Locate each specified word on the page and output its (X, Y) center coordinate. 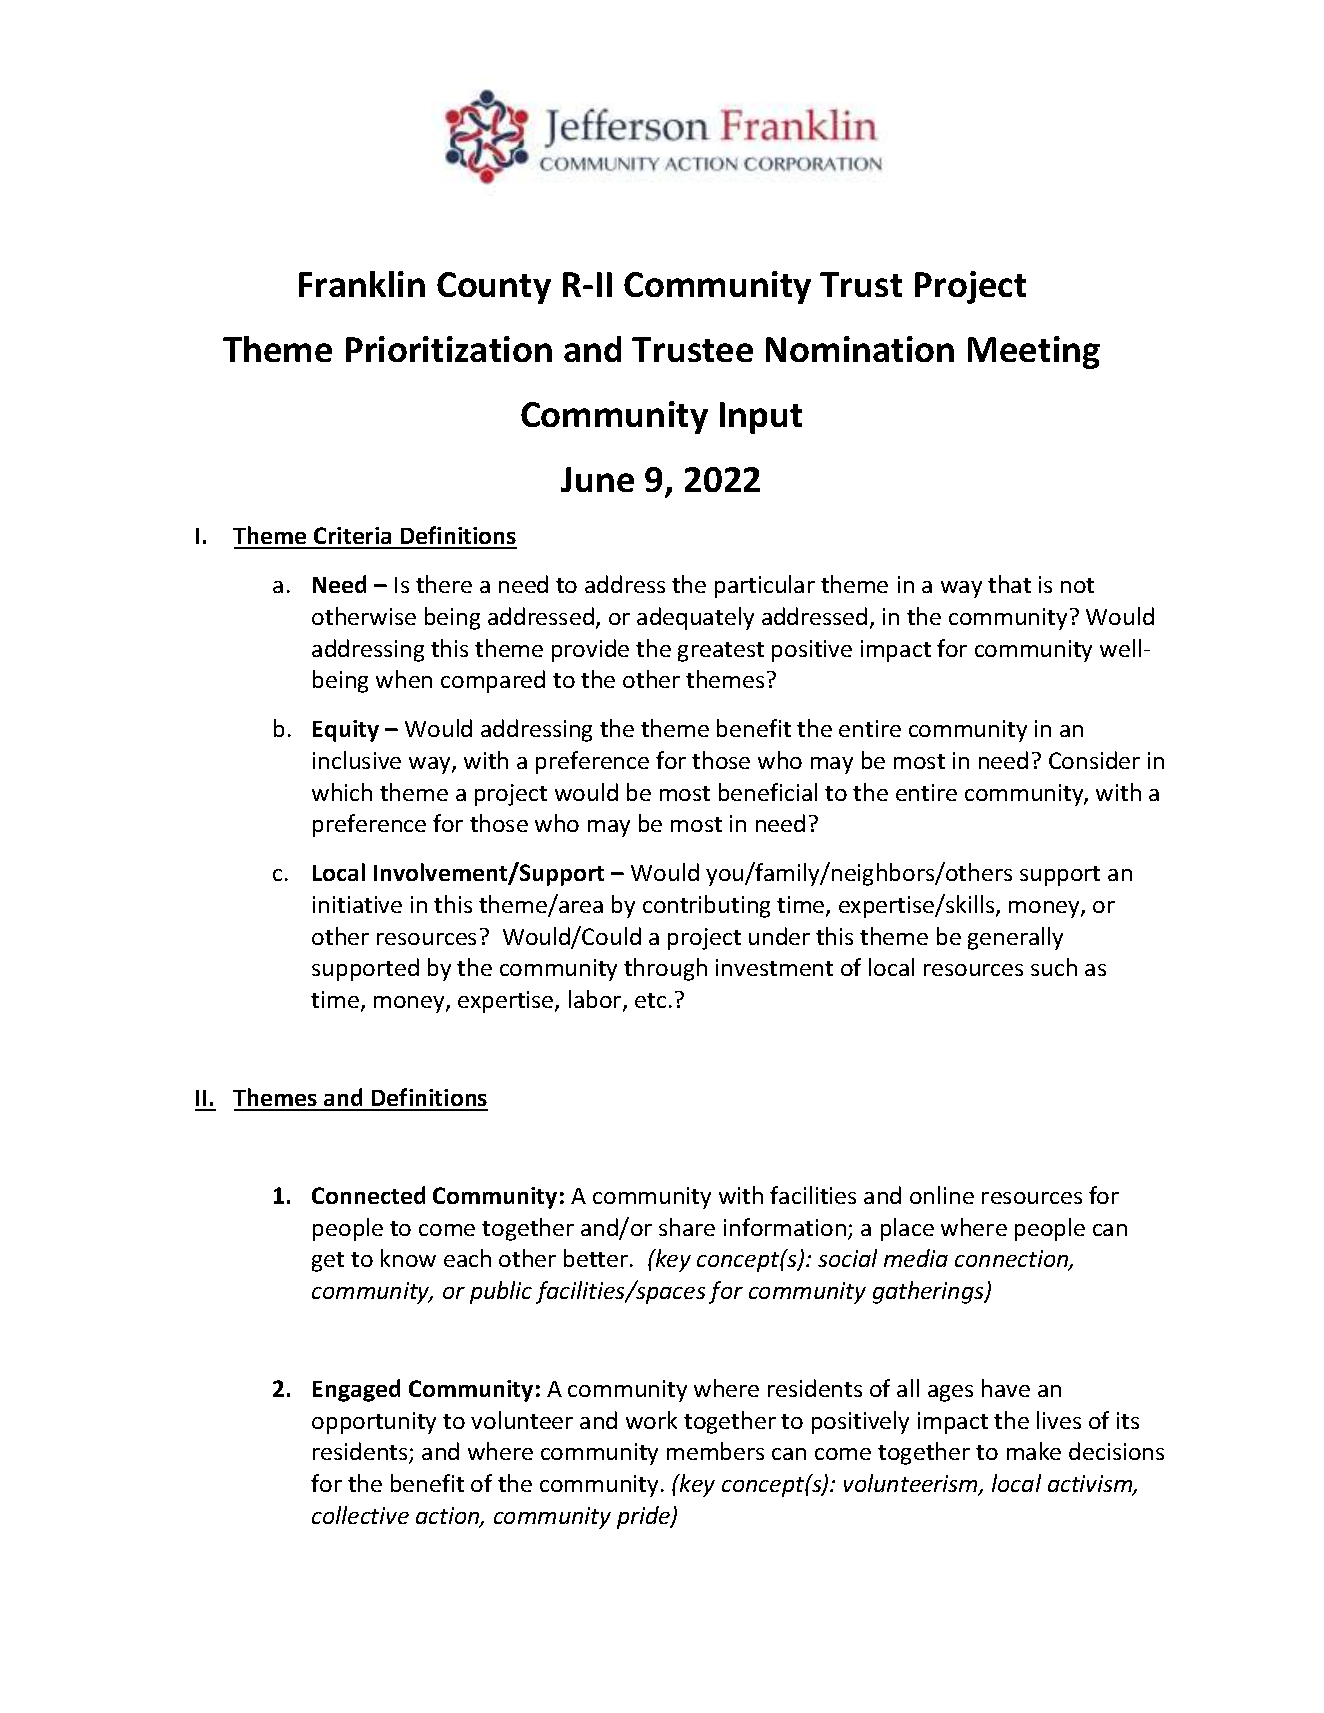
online (942, 1195)
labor (596, 1000)
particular (765, 586)
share (687, 1227)
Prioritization (449, 349)
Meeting (1034, 352)
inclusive (357, 760)
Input (761, 418)
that (1009, 584)
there (444, 584)
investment (774, 967)
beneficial (768, 792)
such (1054, 967)
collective (360, 1515)
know (408, 1258)
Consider (1094, 760)
